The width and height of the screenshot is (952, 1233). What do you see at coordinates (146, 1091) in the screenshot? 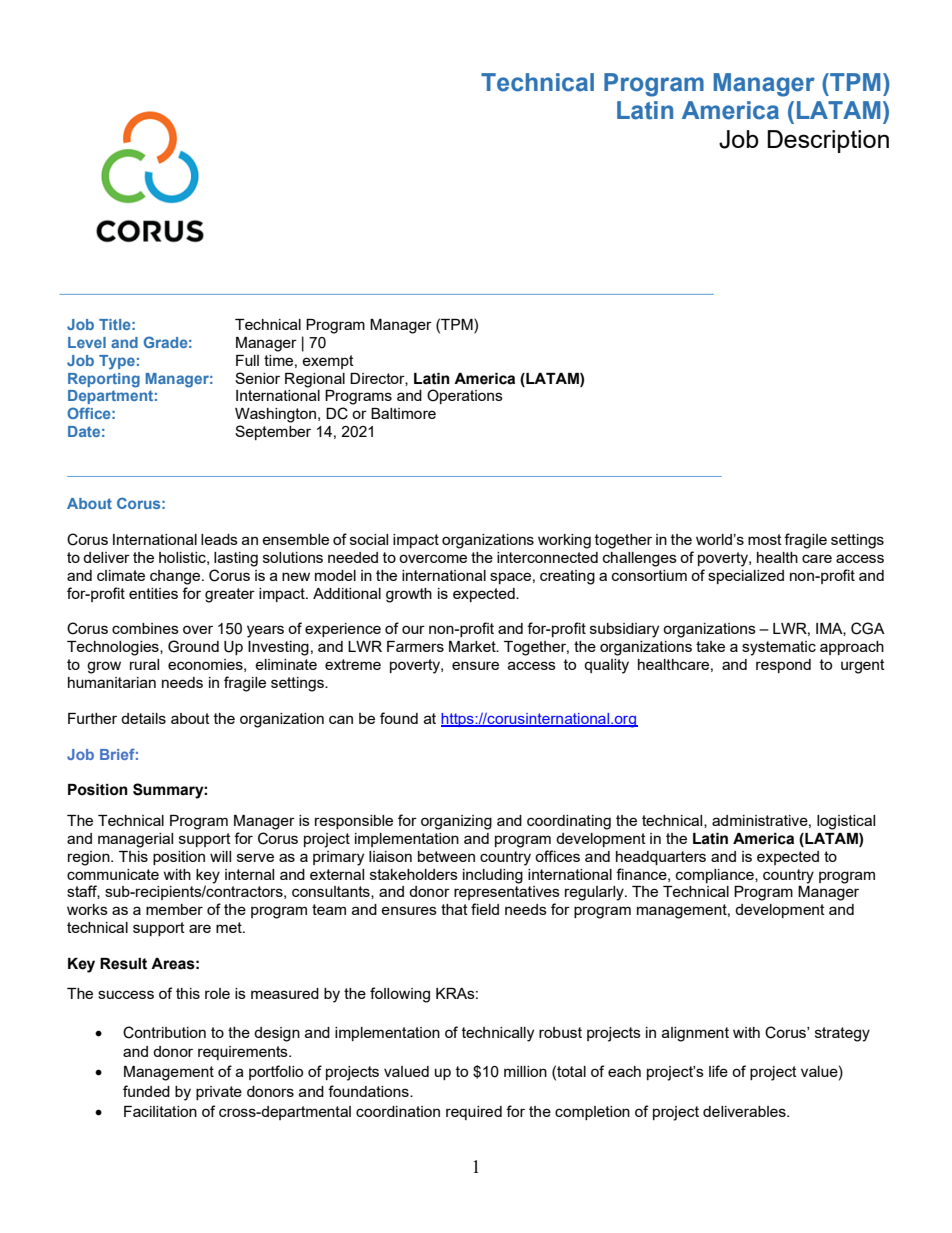
I see `funded` at bounding box center [146, 1091].
